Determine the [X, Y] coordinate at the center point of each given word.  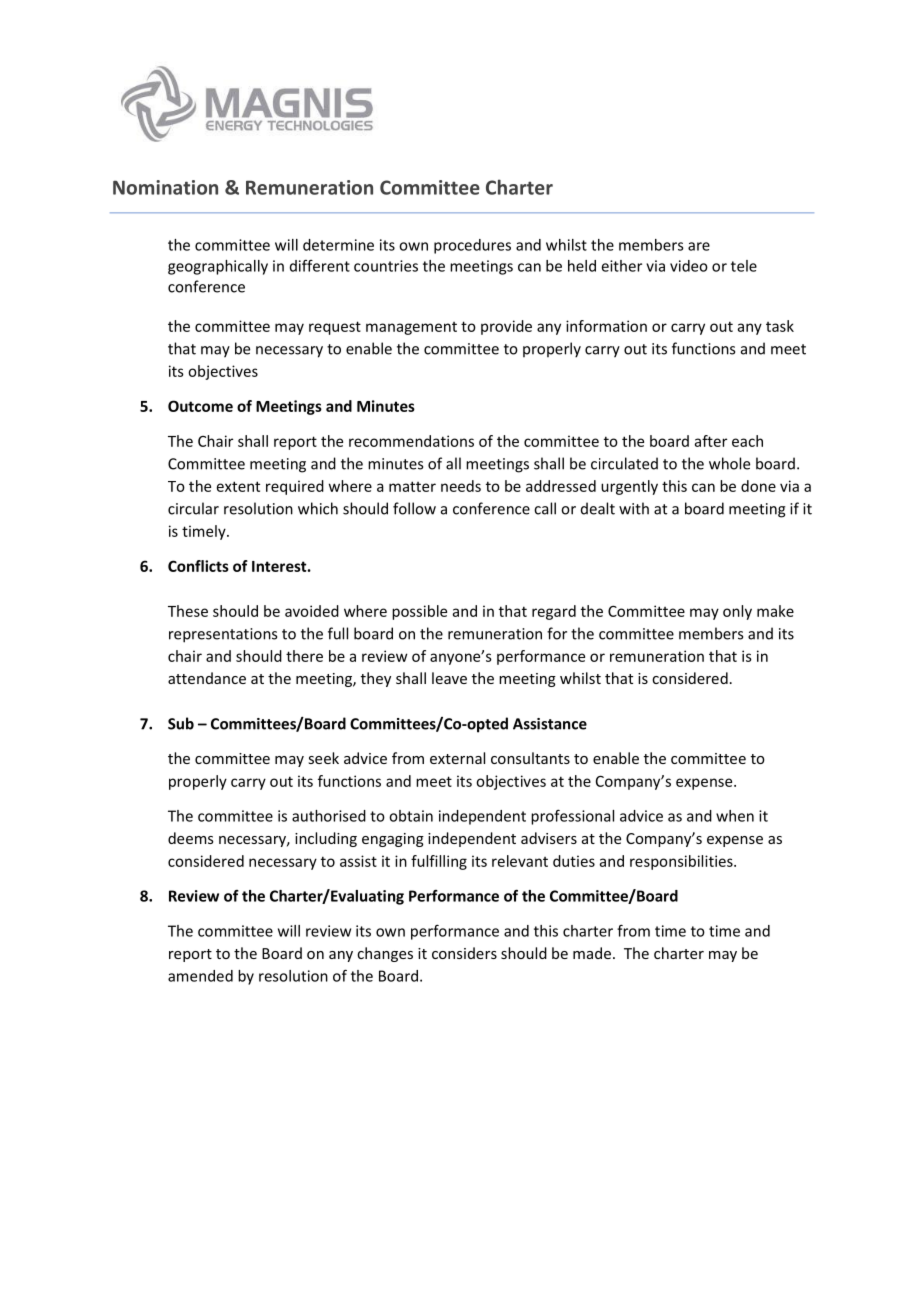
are [699, 246]
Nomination [165, 187]
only [737, 612]
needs [461, 486]
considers [464, 953]
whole [729, 463]
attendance [207, 678]
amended [200, 976]
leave [449, 678]
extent [238, 486]
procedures [472, 246]
